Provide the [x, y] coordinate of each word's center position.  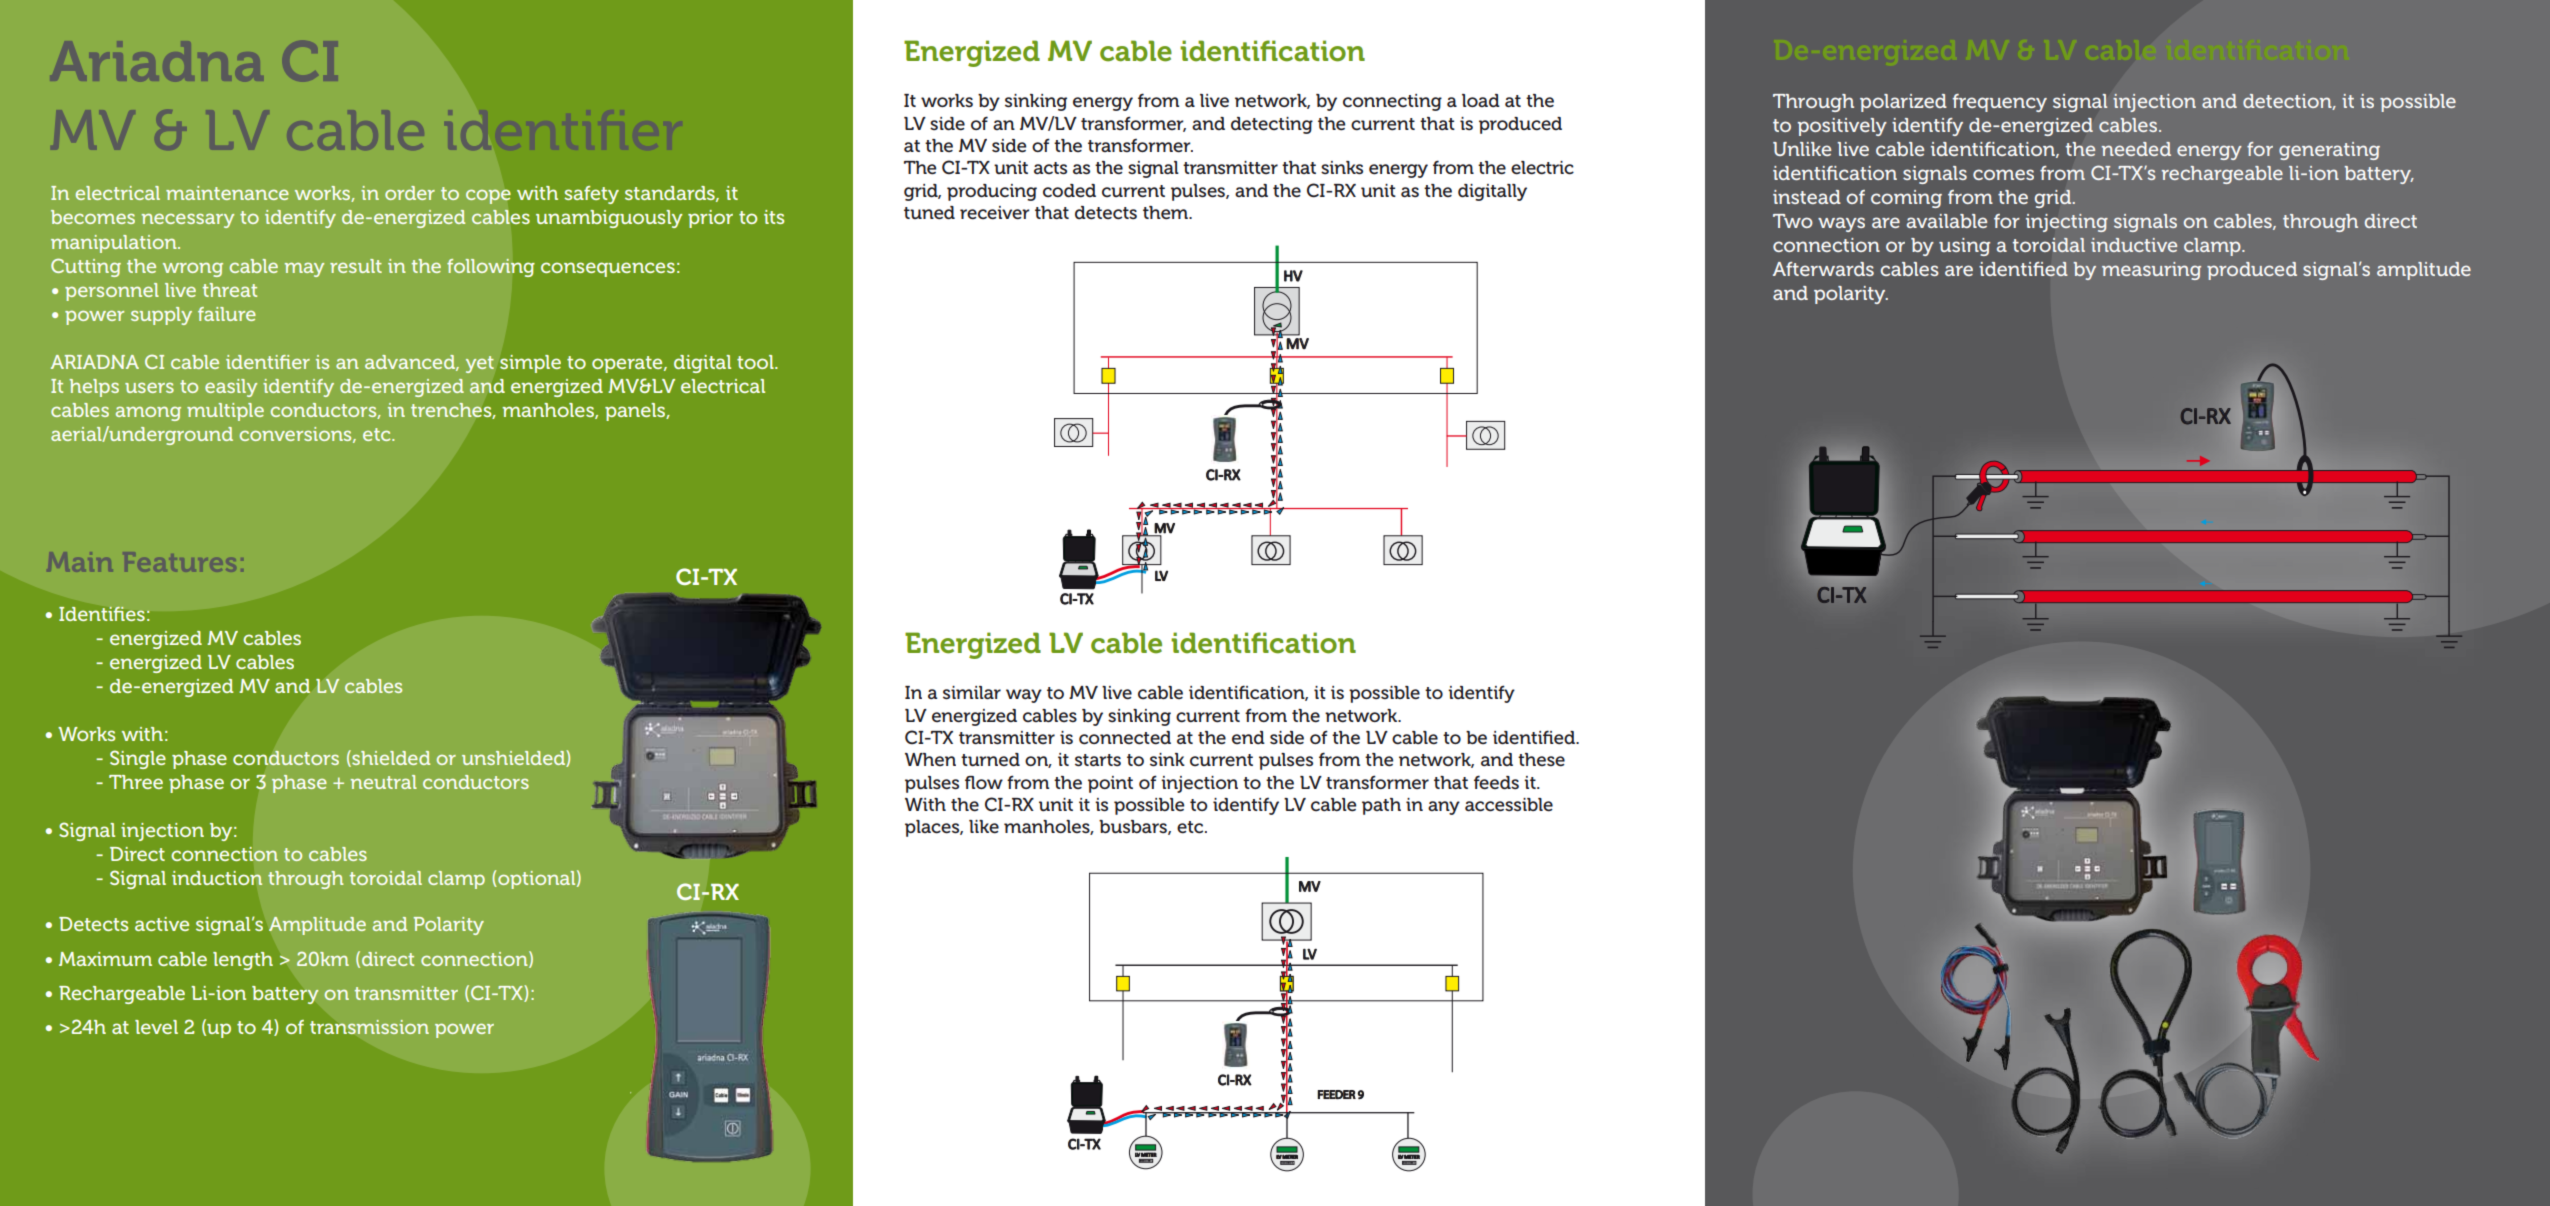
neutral [384, 782]
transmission [369, 1027]
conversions [297, 435]
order [410, 193]
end [1248, 737]
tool [756, 362]
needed [2136, 149]
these [1541, 760]
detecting [1272, 125]
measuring [2151, 271]
